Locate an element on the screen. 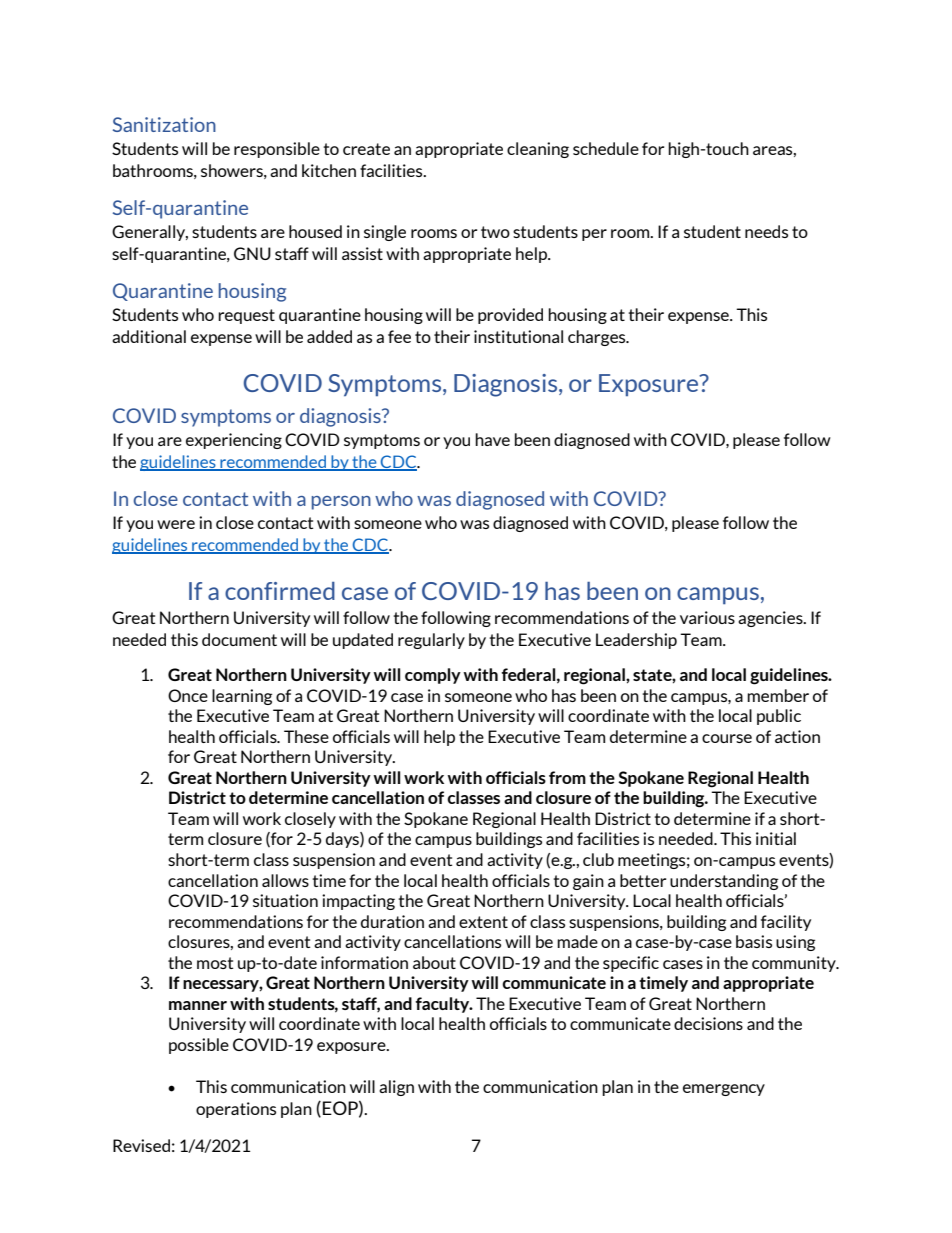 The width and height of the screenshot is (952, 1233). various is located at coordinates (707, 617).
